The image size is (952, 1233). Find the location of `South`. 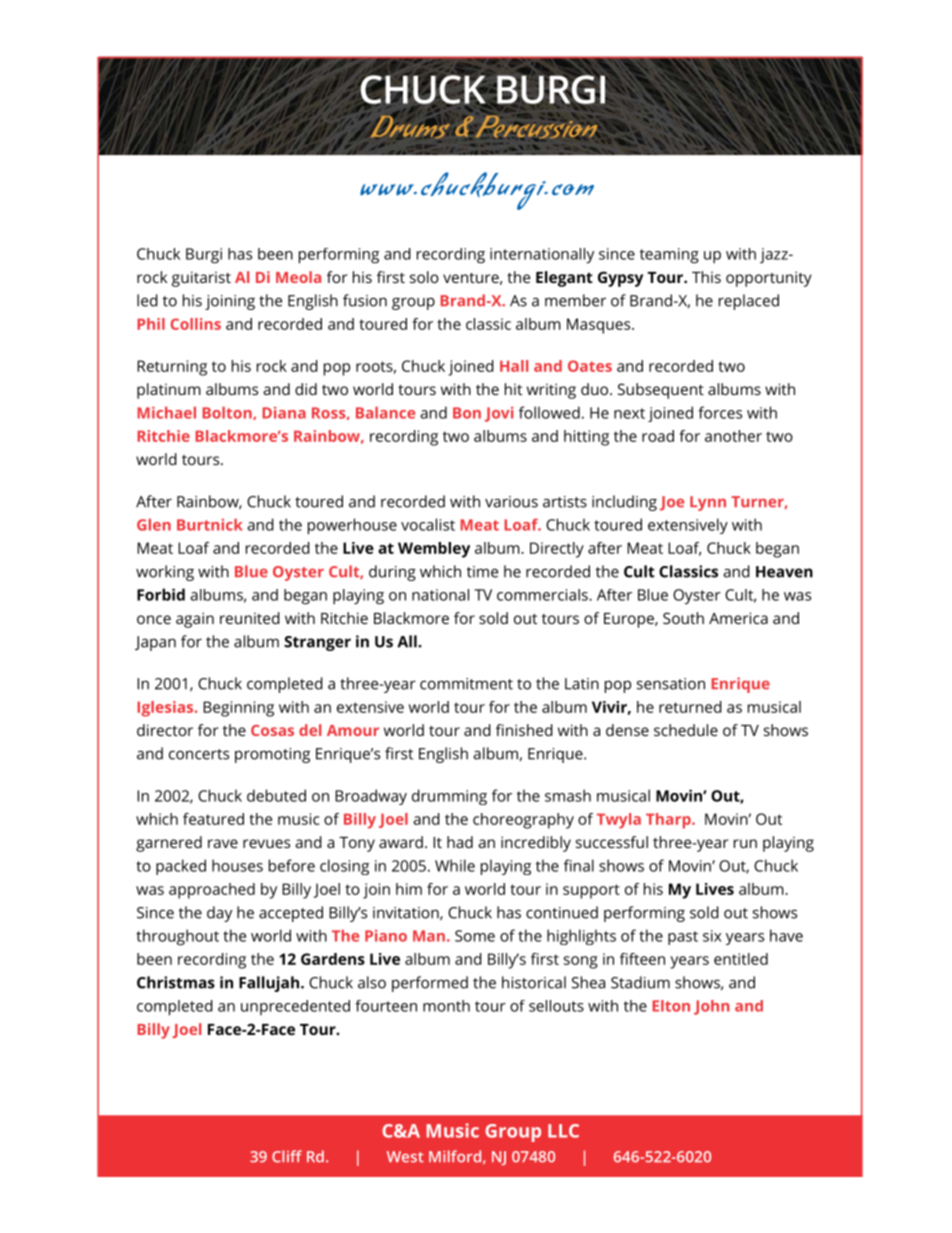

South is located at coordinates (683, 618).
